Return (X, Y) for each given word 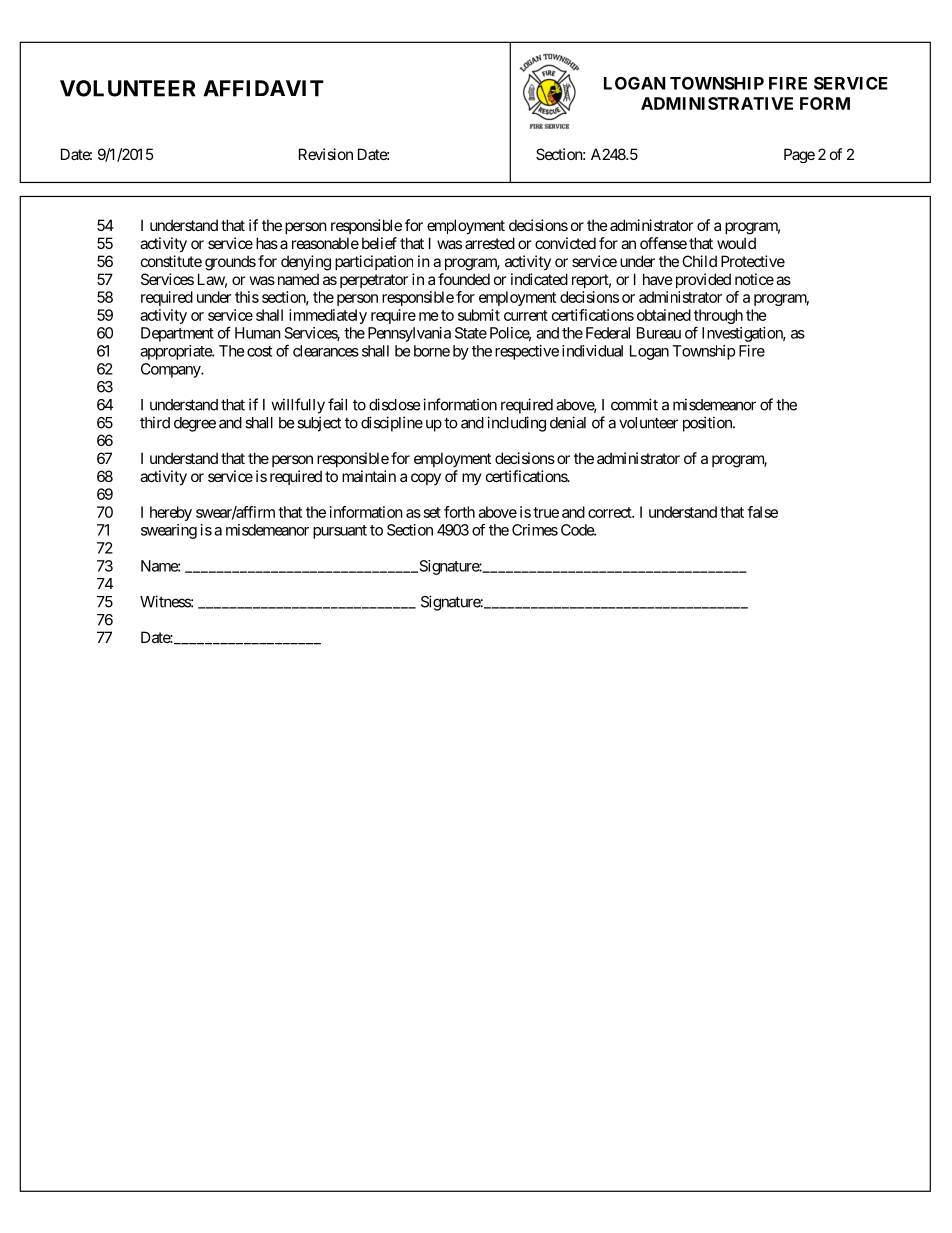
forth (459, 512)
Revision (326, 154)
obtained (664, 315)
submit (479, 315)
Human (258, 333)
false (762, 512)
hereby (171, 513)
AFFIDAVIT (263, 88)
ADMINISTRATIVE (717, 103)
